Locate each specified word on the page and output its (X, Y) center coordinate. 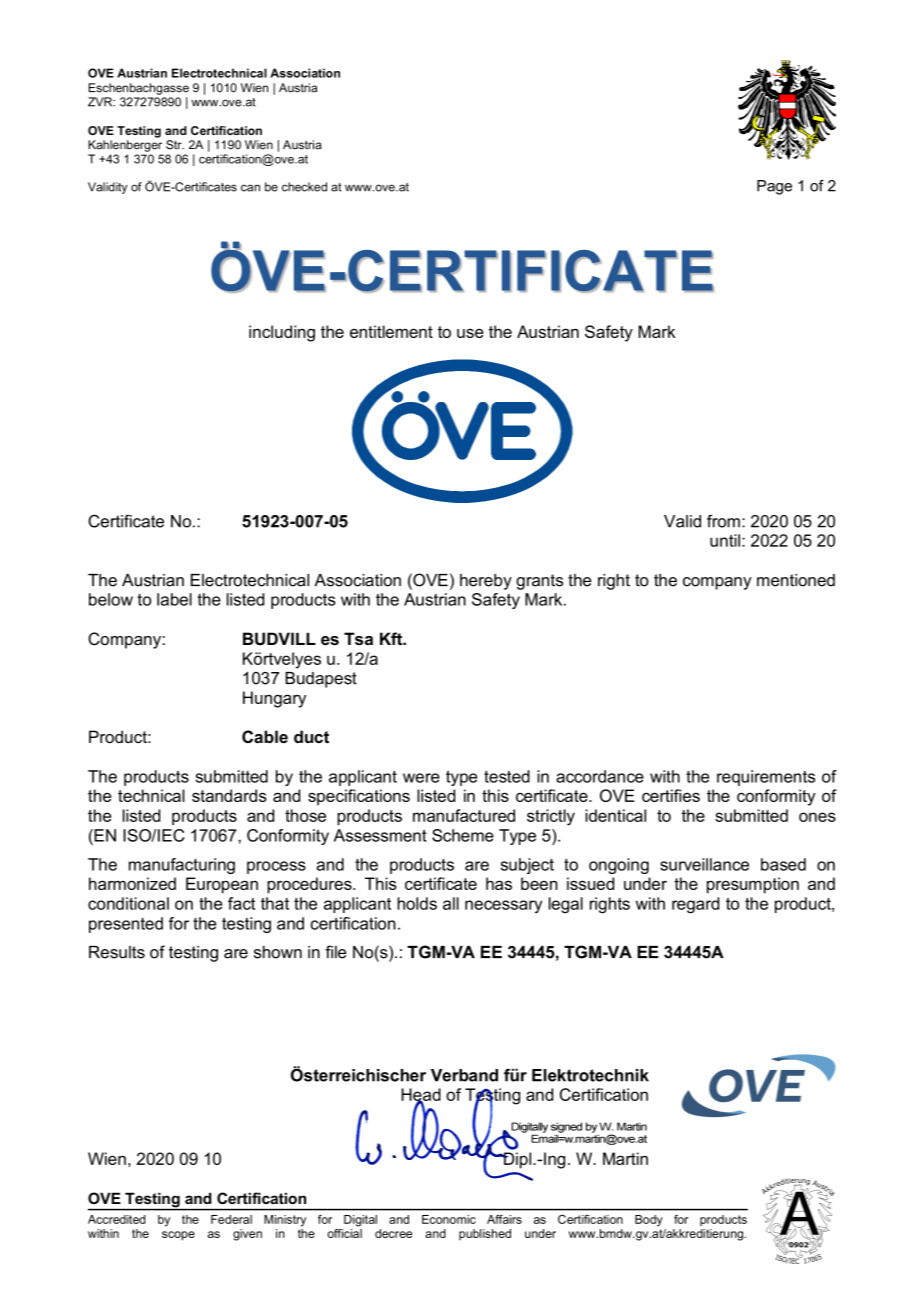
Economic (449, 1219)
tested (507, 776)
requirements (766, 778)
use (470, 333)
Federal (231, 1219)
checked (304, 187)
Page (774, 187)
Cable (265, 736)
